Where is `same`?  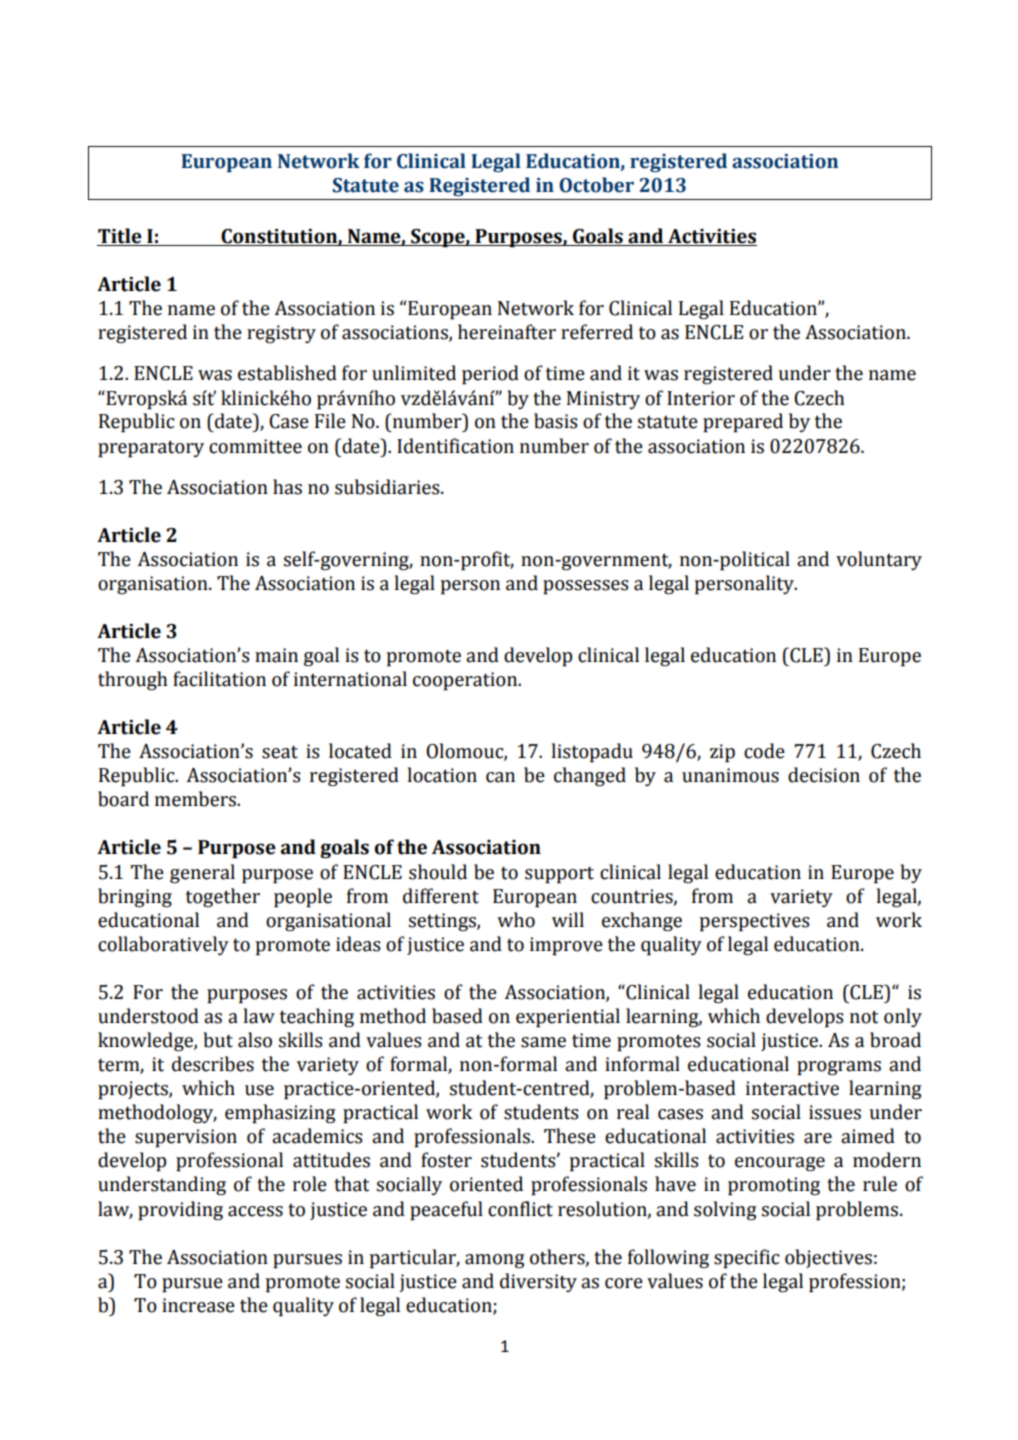 same is located at coordinates (543, 1042).
